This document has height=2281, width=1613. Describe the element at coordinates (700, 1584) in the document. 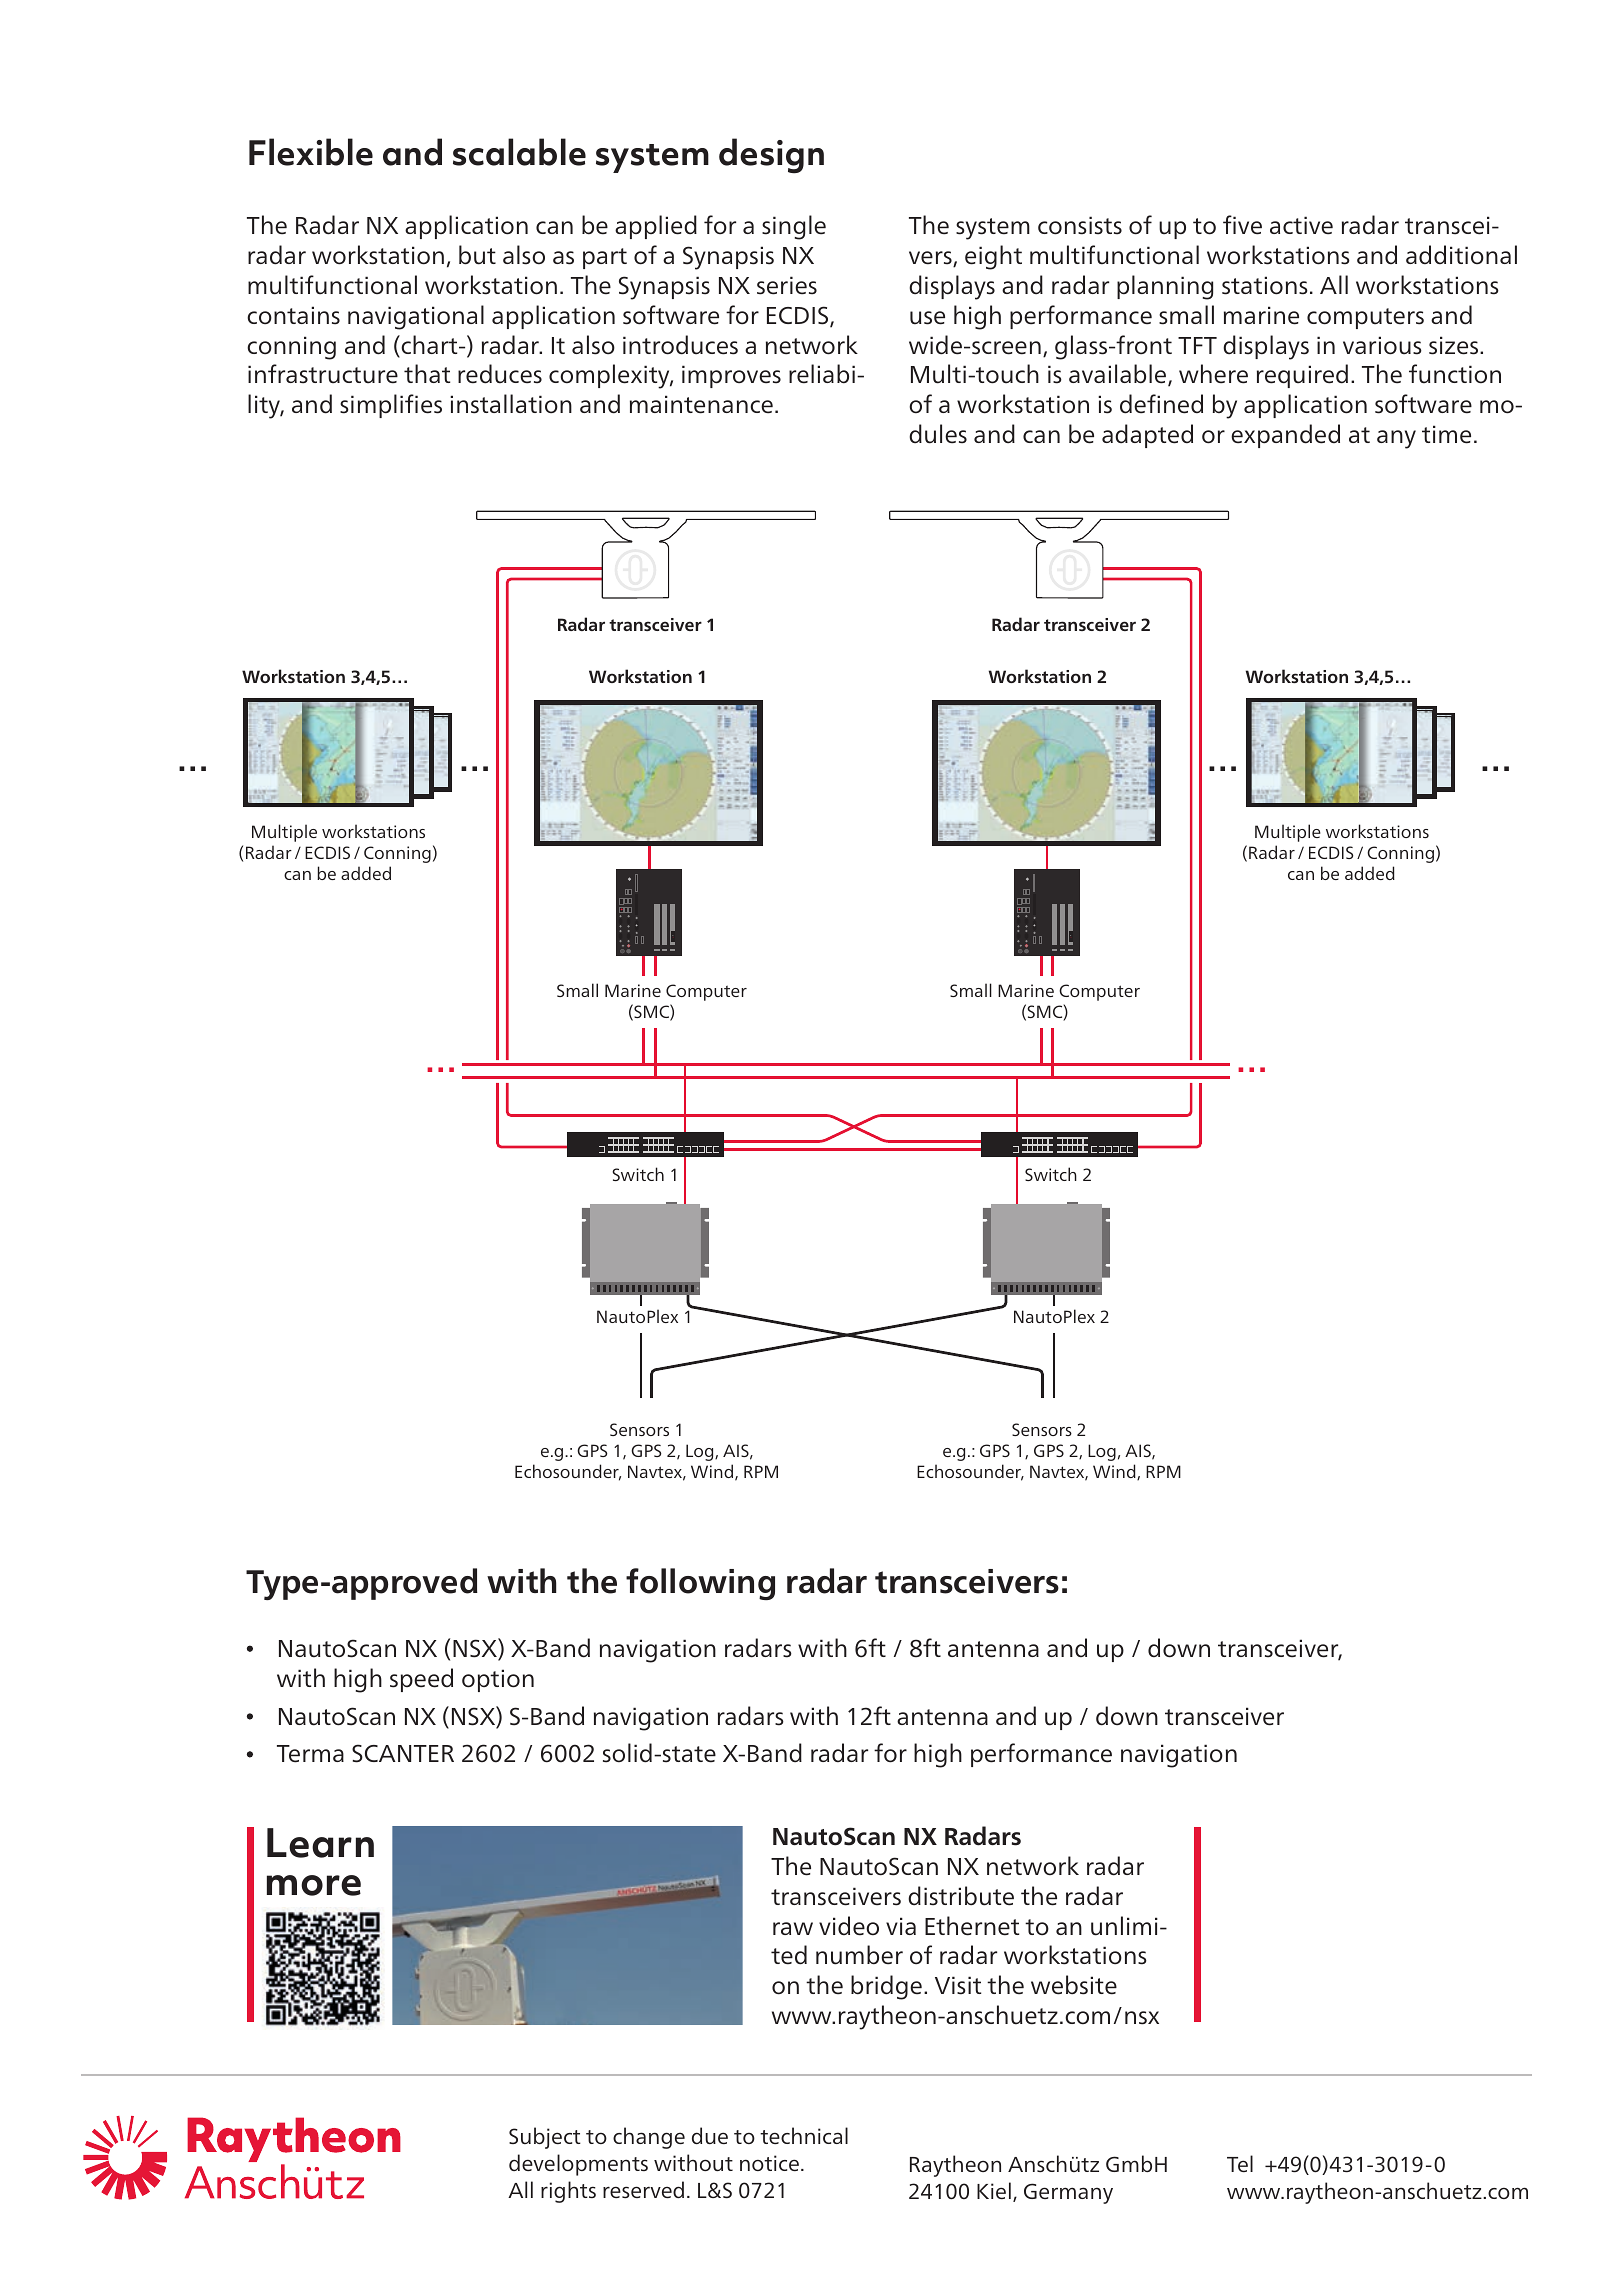

I see `following` at that location.
